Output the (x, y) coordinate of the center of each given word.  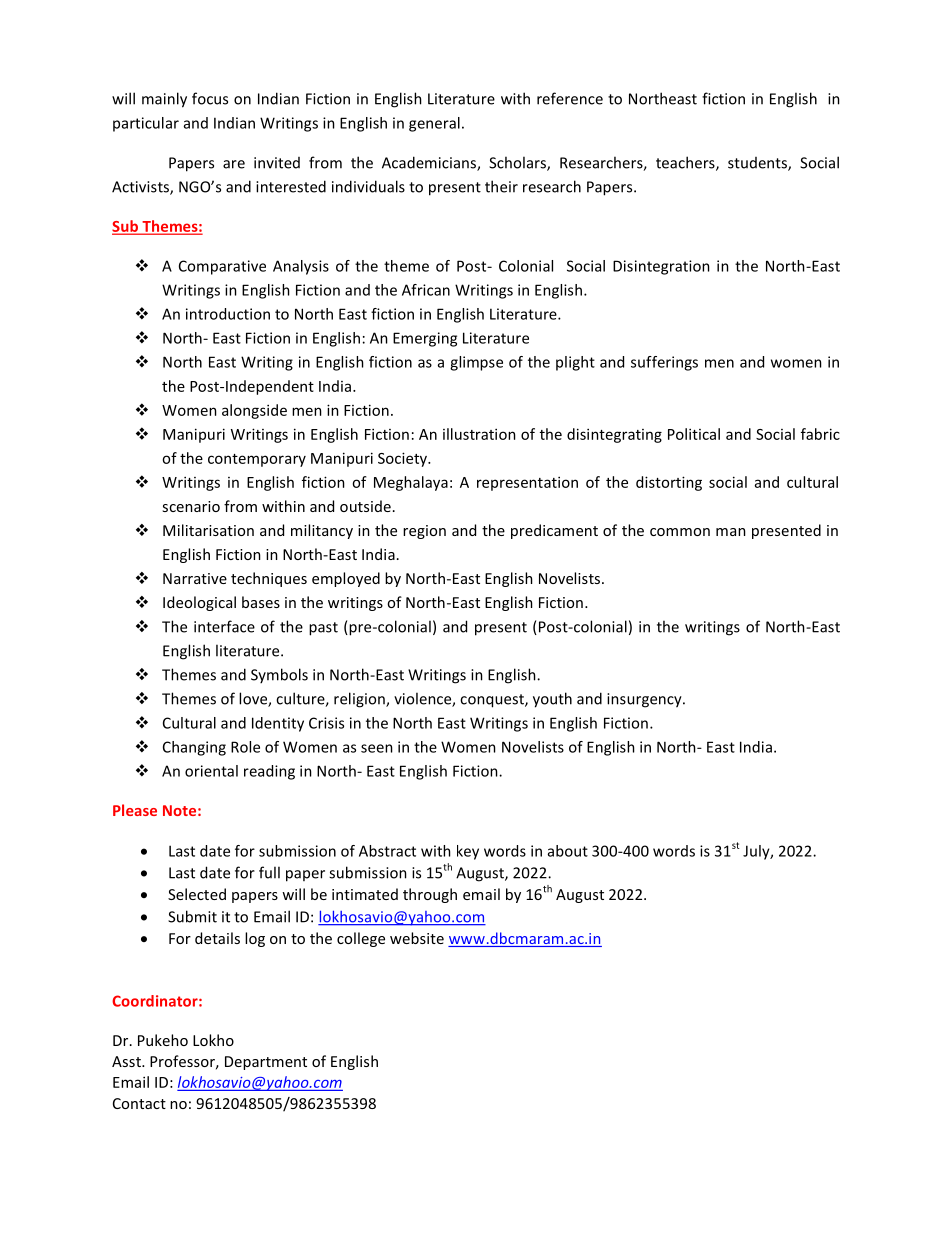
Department (266, 1063)
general (434, 124)
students (758, 164)
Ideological (199, 603)
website (417, 938)
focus (210, 98)
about (568, 851)
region (424, 532)
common (680, 532)
